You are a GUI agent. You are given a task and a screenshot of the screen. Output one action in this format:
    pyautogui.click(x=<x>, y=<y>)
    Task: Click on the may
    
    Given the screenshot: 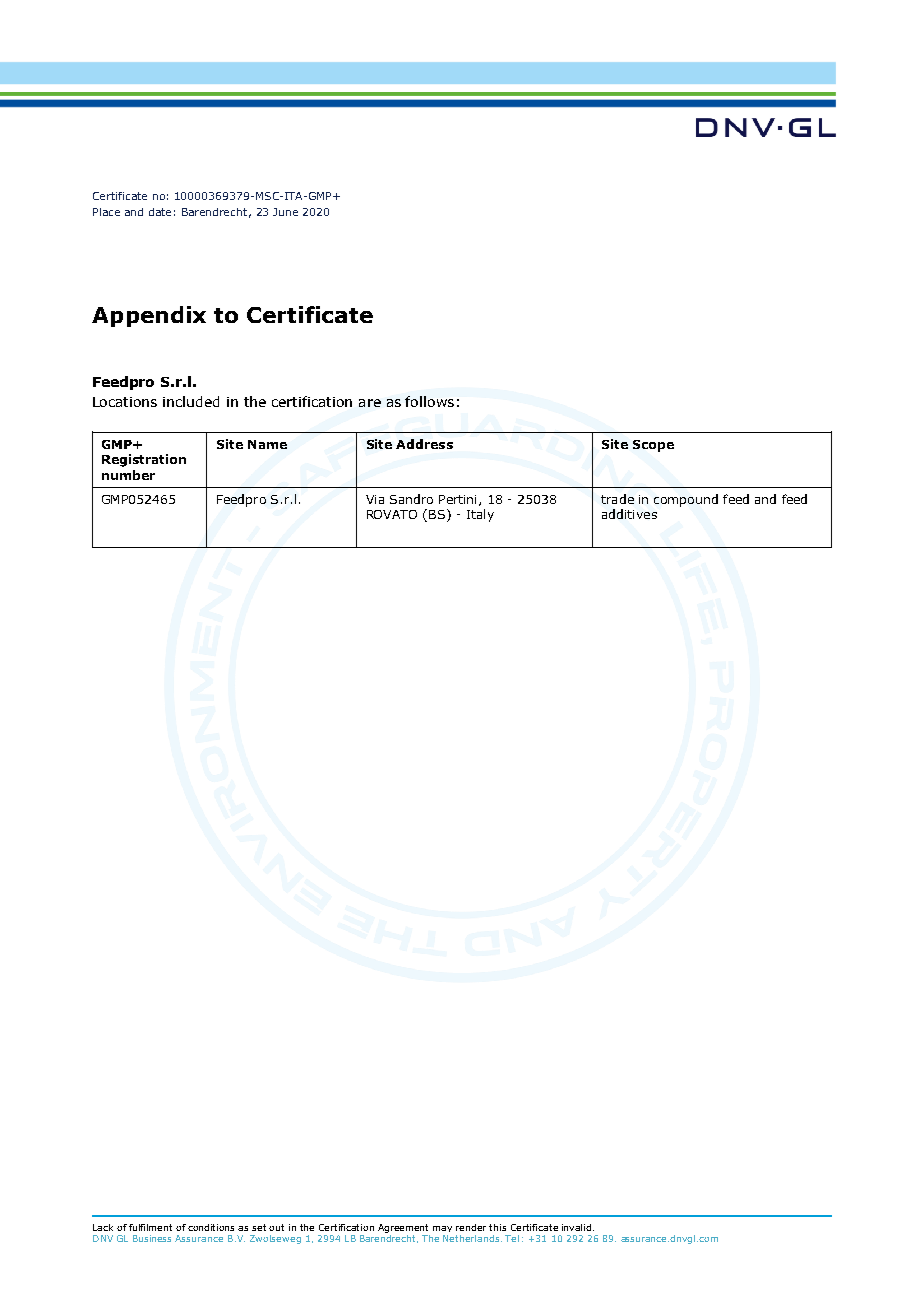 What is the action you would take?
    pyautogui.click(x=442, y=1229)
